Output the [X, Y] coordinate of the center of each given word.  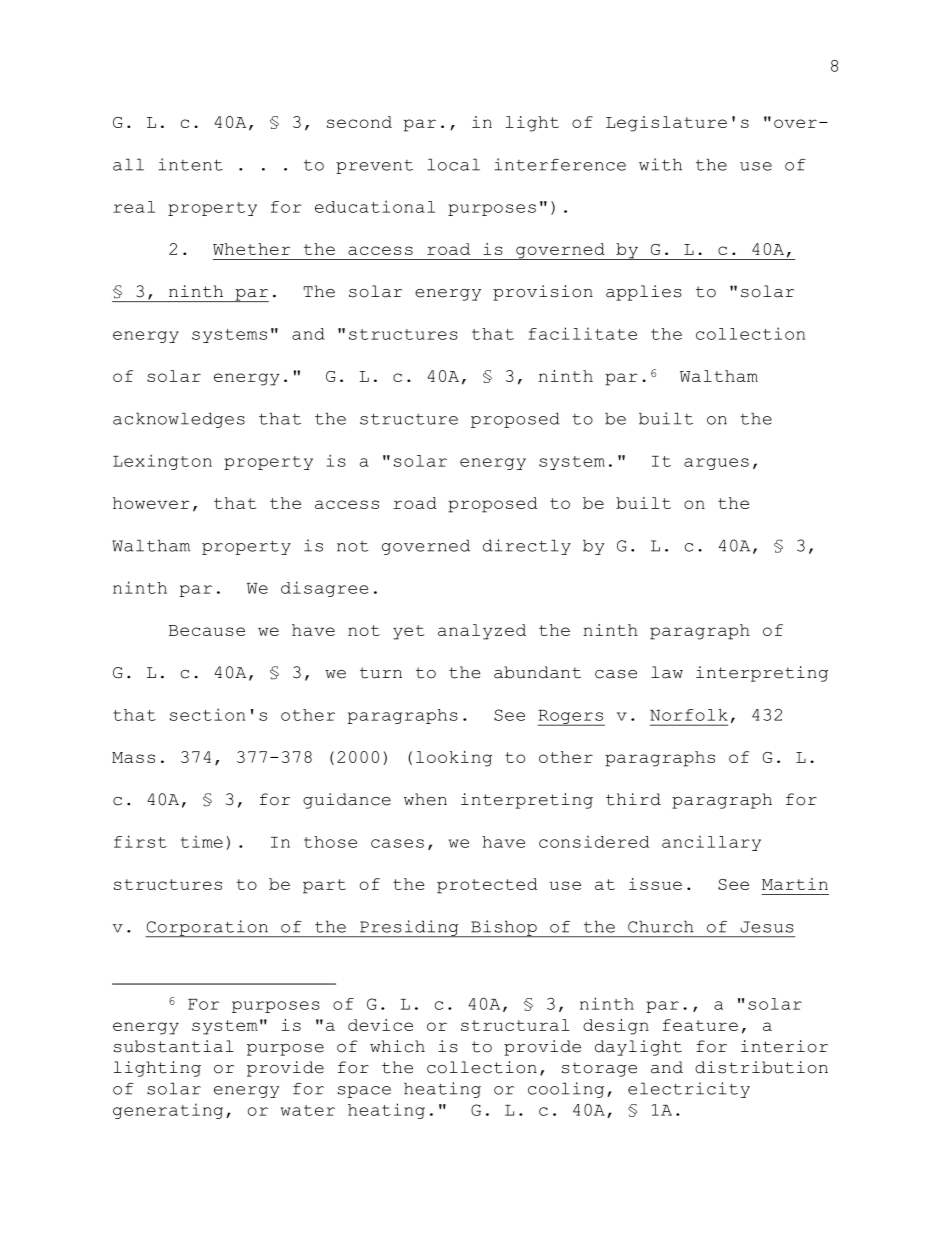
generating [168, 1111]
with [660, 164]
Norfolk [689, 715]
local [453, 164]
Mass [133, 757]
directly [527, 547]
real [134, 207]
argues [716, 464]
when [425, 799]
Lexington [162, 462]
